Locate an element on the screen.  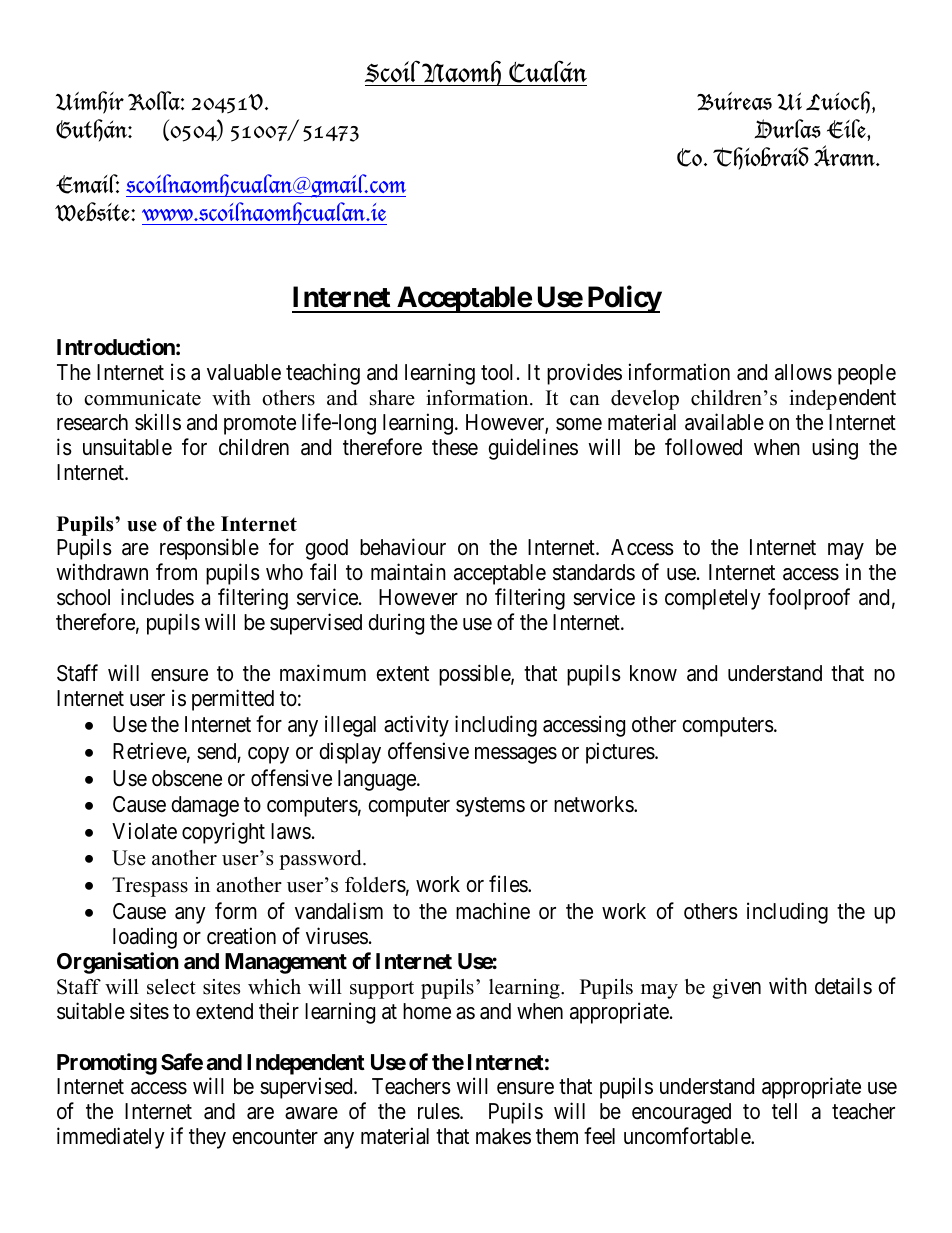
Policy is located at coordinates (623, 299).
